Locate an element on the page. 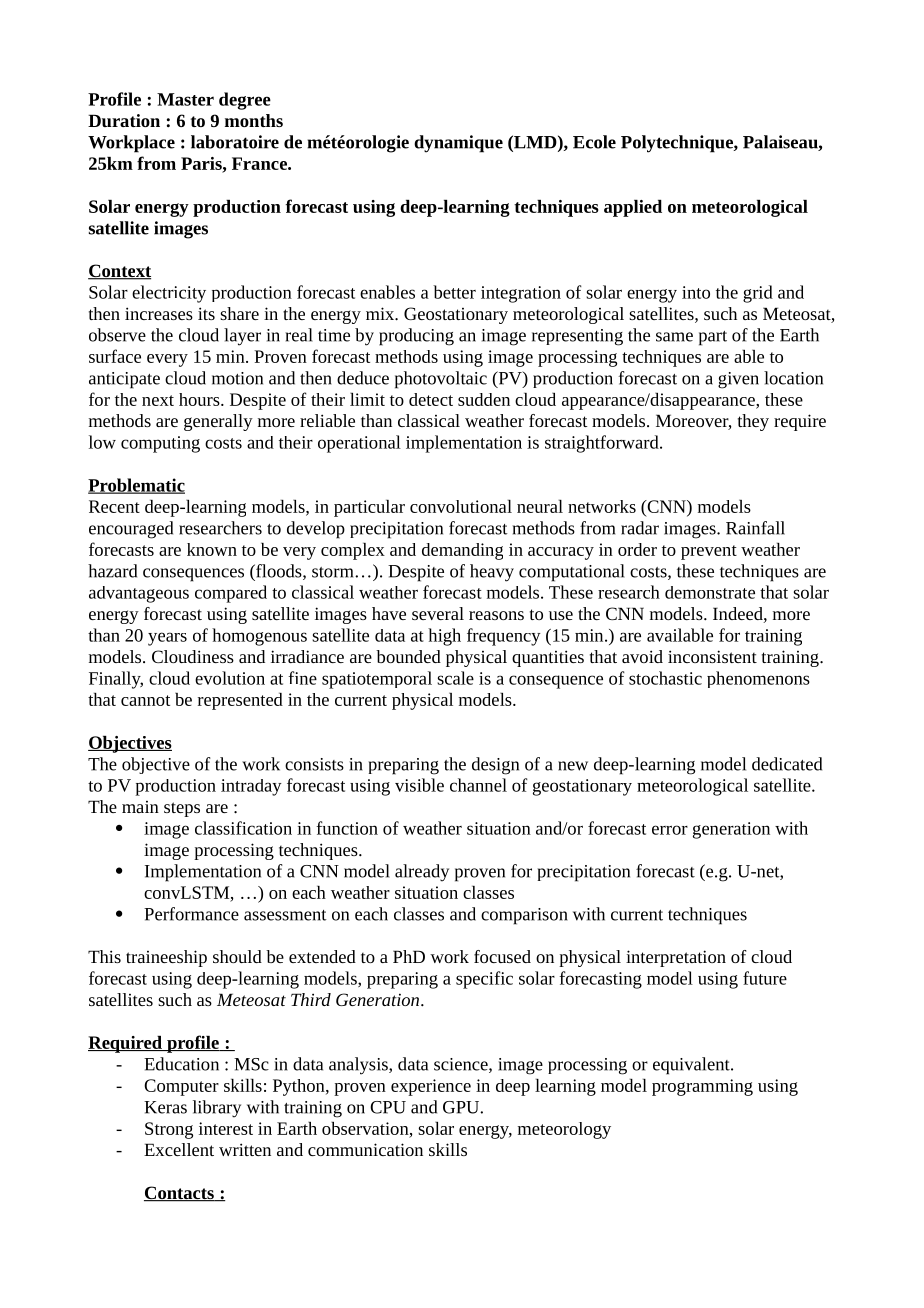 This document has width=924, height=1308. Polytechnique is located at coordinates (678, 144).
